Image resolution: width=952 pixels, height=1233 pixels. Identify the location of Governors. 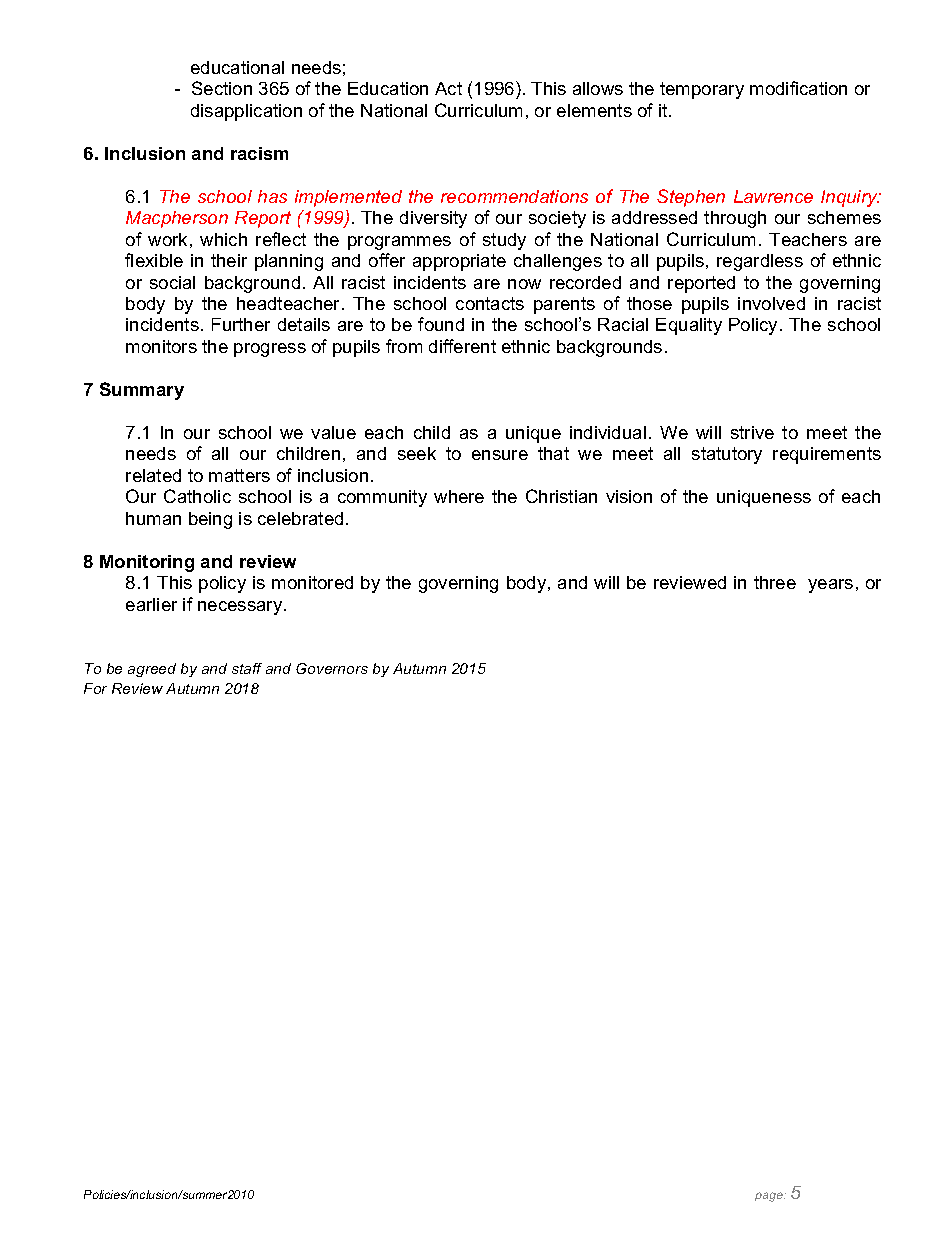
(332, 668).
